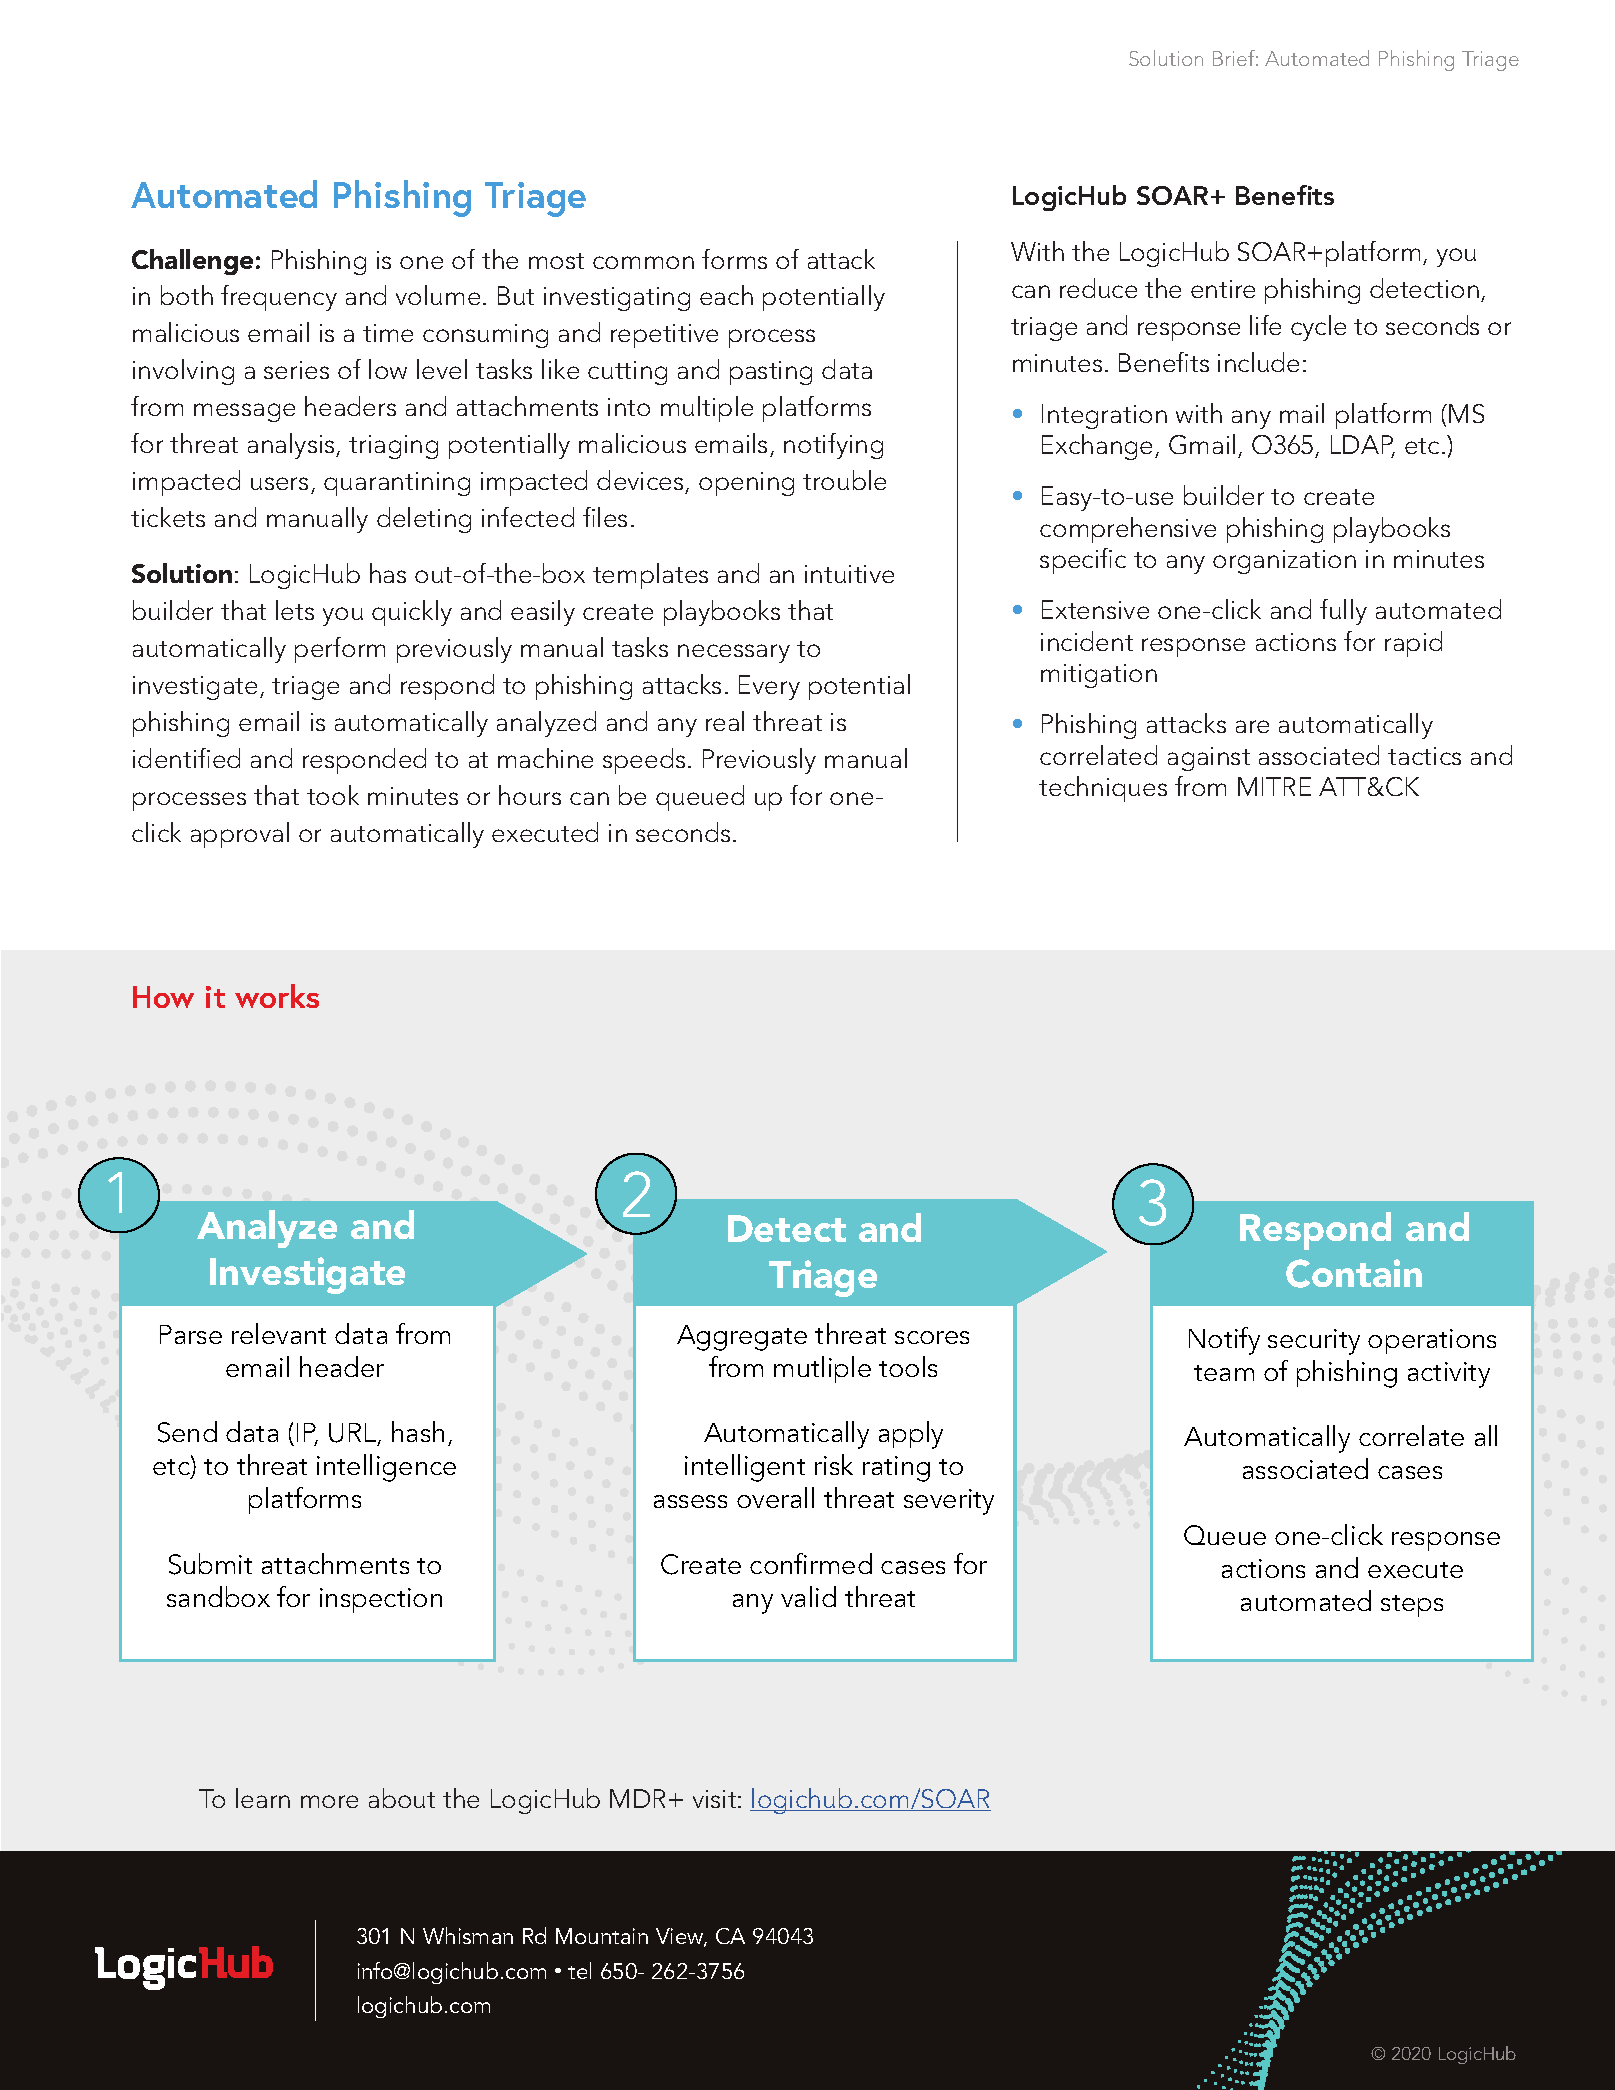  I want to click on lets, so click(295, 610).
